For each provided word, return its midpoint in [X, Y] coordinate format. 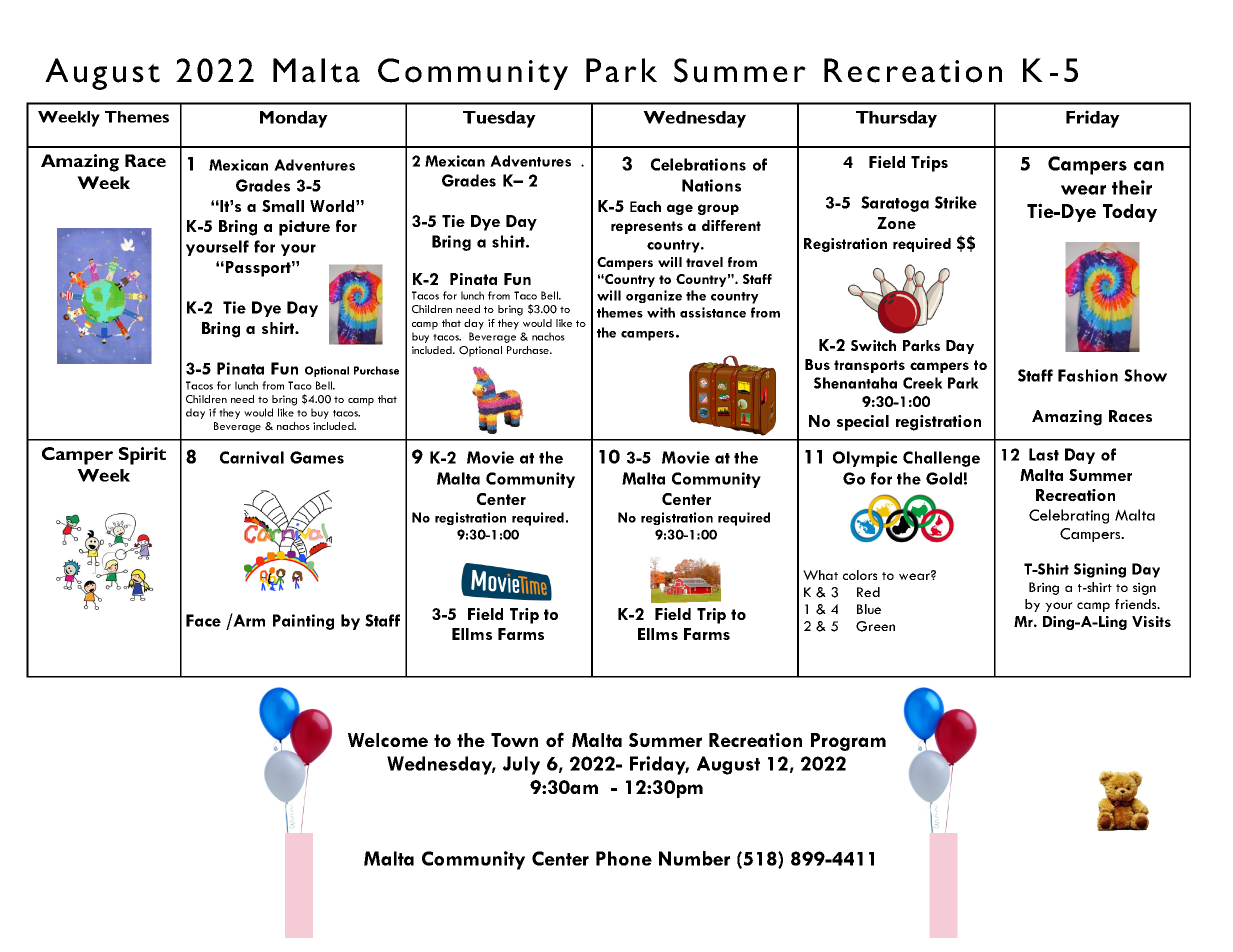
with [661, 312]
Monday [294, 119]
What [820, 575]
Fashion [1088, 375]
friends [1137, 604]
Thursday [896, 119]
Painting [303, 622]
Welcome [388, 740]
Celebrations [698, 164]
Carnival [252, 457]
